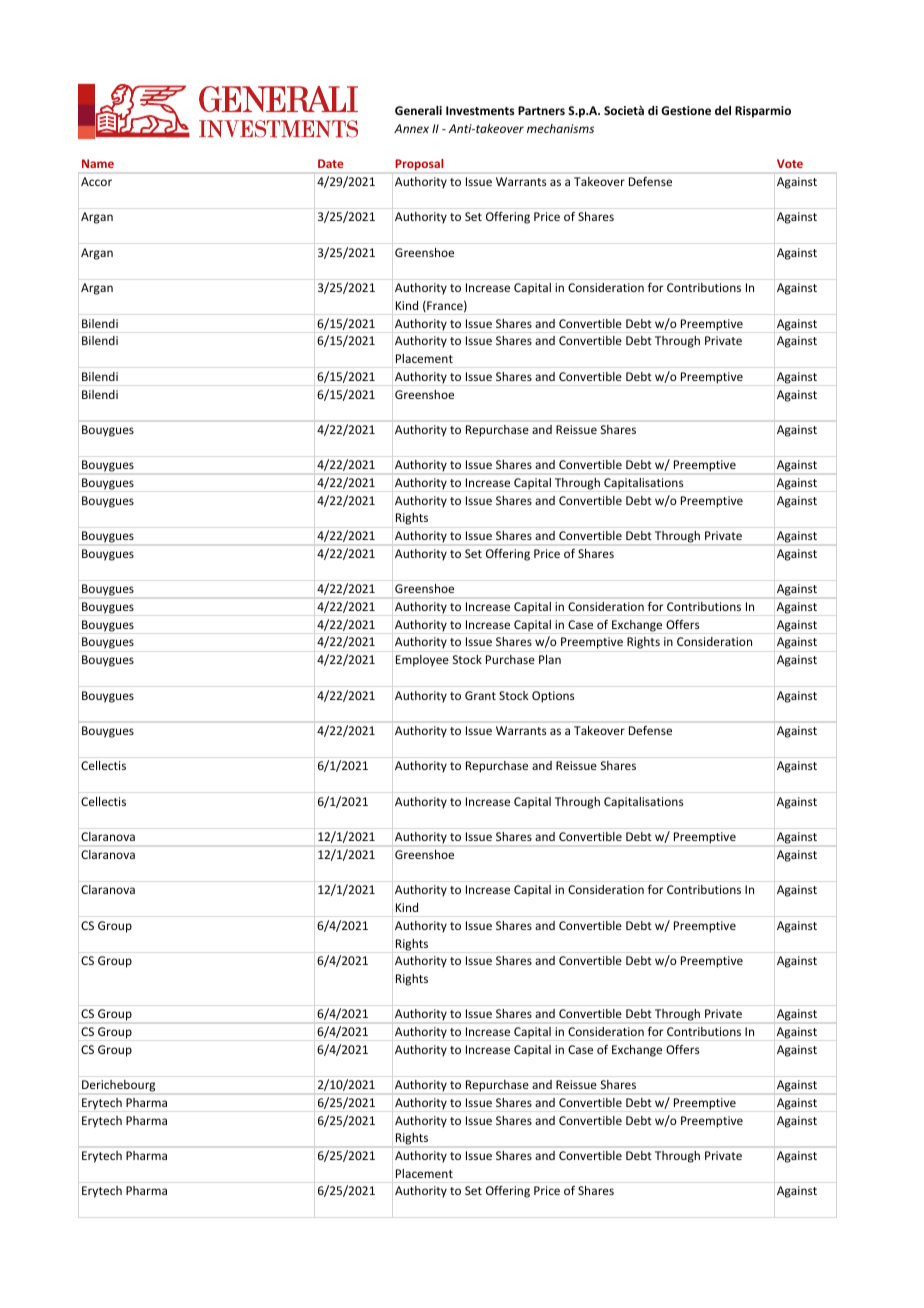 The height and width of the page is (1308, 924). I want to click on Name, so click(98, 163).
